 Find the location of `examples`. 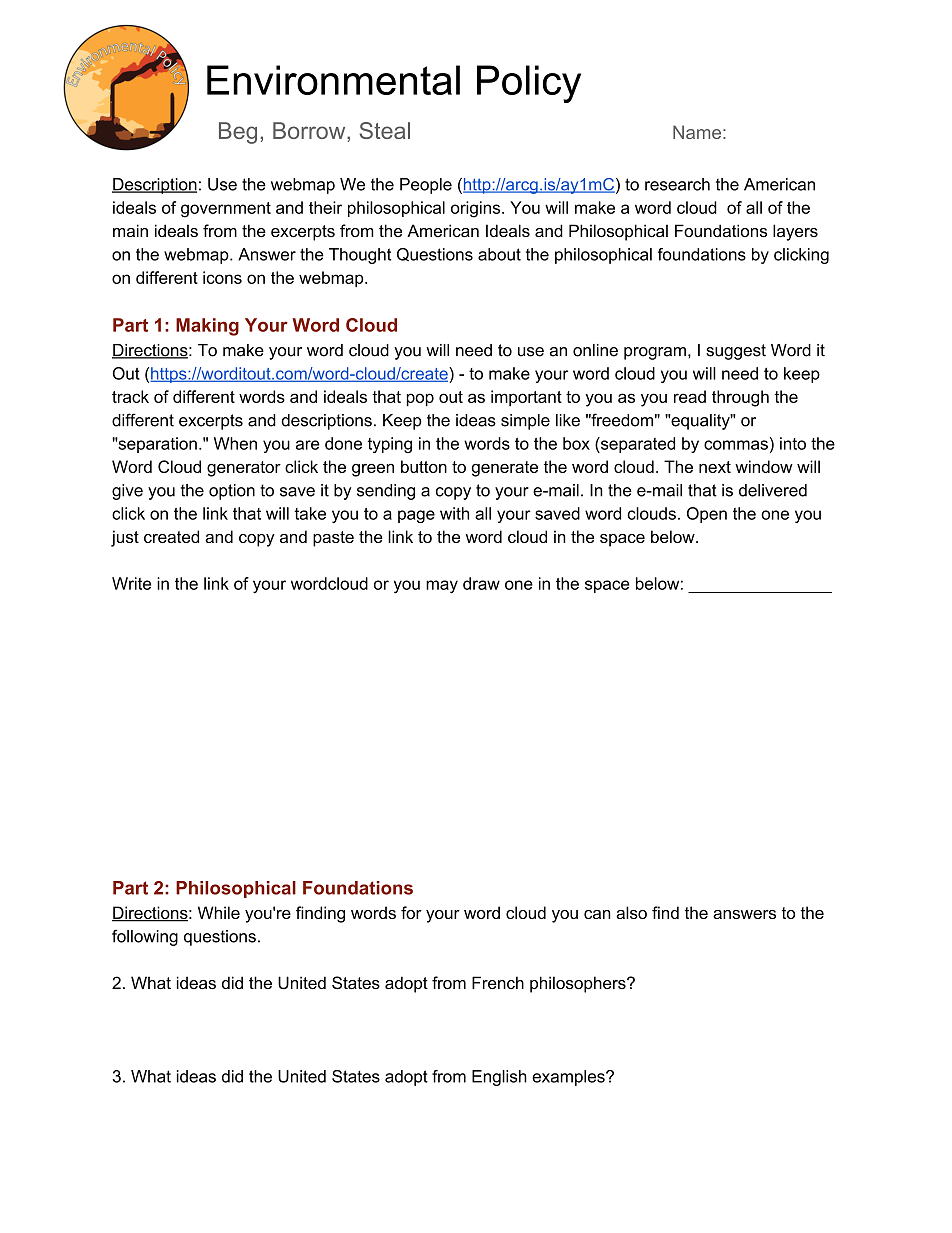

examples is located at coordinates (569, 1078).
